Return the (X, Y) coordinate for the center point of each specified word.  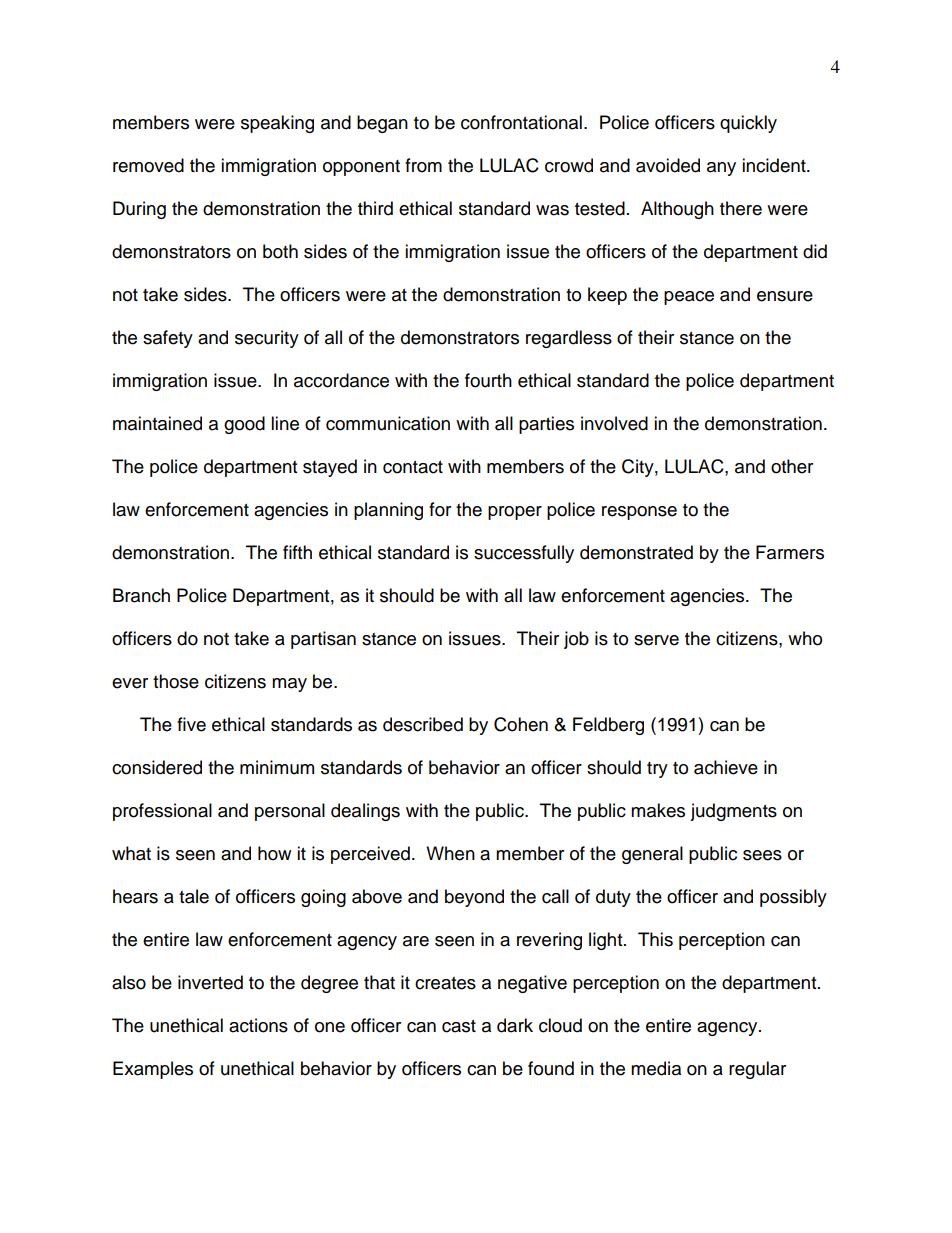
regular (757, 1070)
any (721, 169)
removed (148, 165)
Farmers (790, 552)
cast (459, 1026)
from (423, 165)
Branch (141, 595)
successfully (524, 554)
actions (258, 1025)
